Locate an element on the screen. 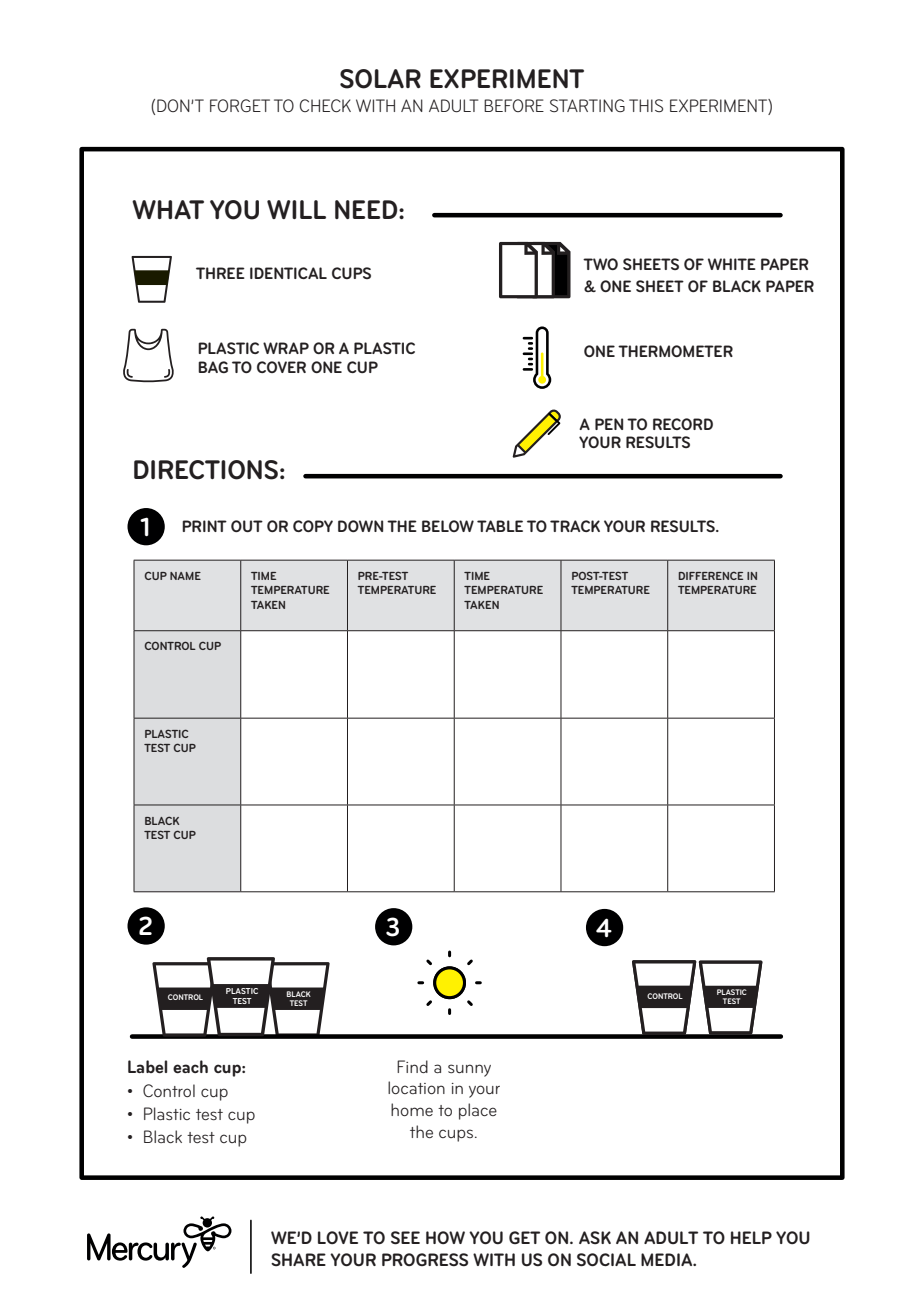  THIS is located at coordinates (646, 105).
